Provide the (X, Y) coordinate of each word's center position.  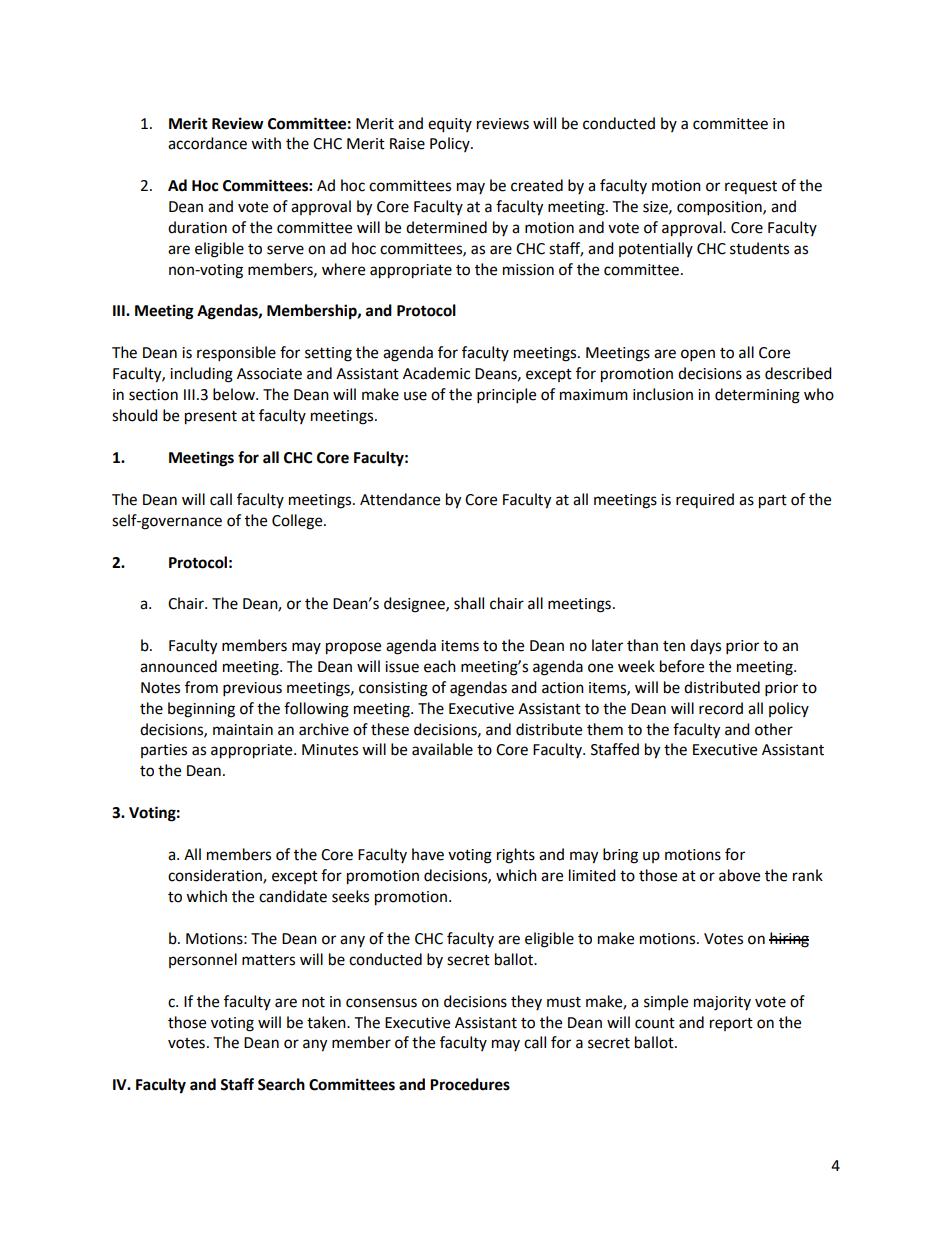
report (731, 1024)
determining (757, 396)
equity (450, 125)
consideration (216, 876)
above (739, 875)
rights (516, 856)
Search (281, 1084)
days (705, 646)
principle (506, 396)
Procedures (470, 1084)
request (751, 187)
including (201, 375)
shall (469, 603)
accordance (207, 143)
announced (178, 666)
